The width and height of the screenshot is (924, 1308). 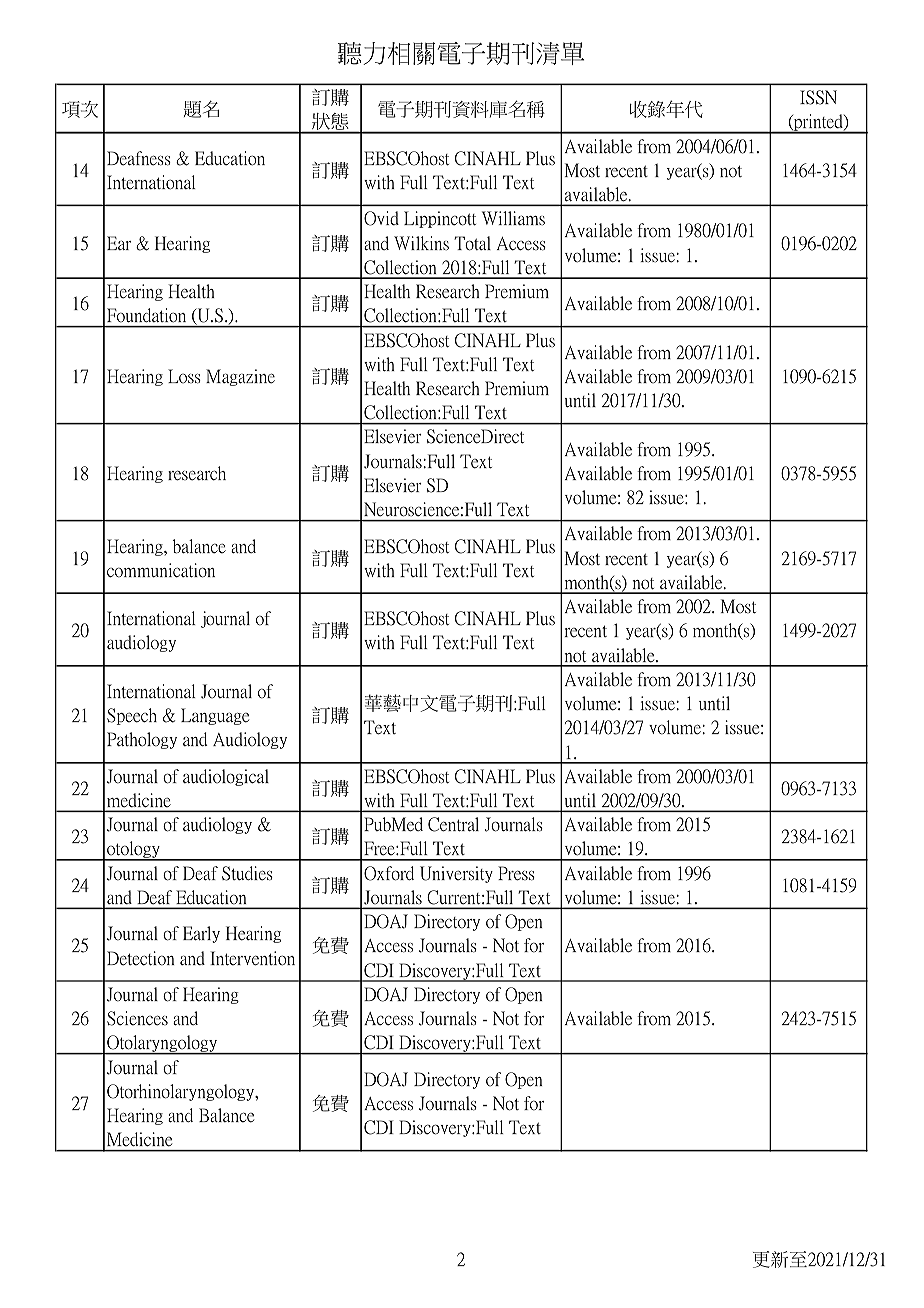 I want to click on Williams, so click(x=513, y=218).
